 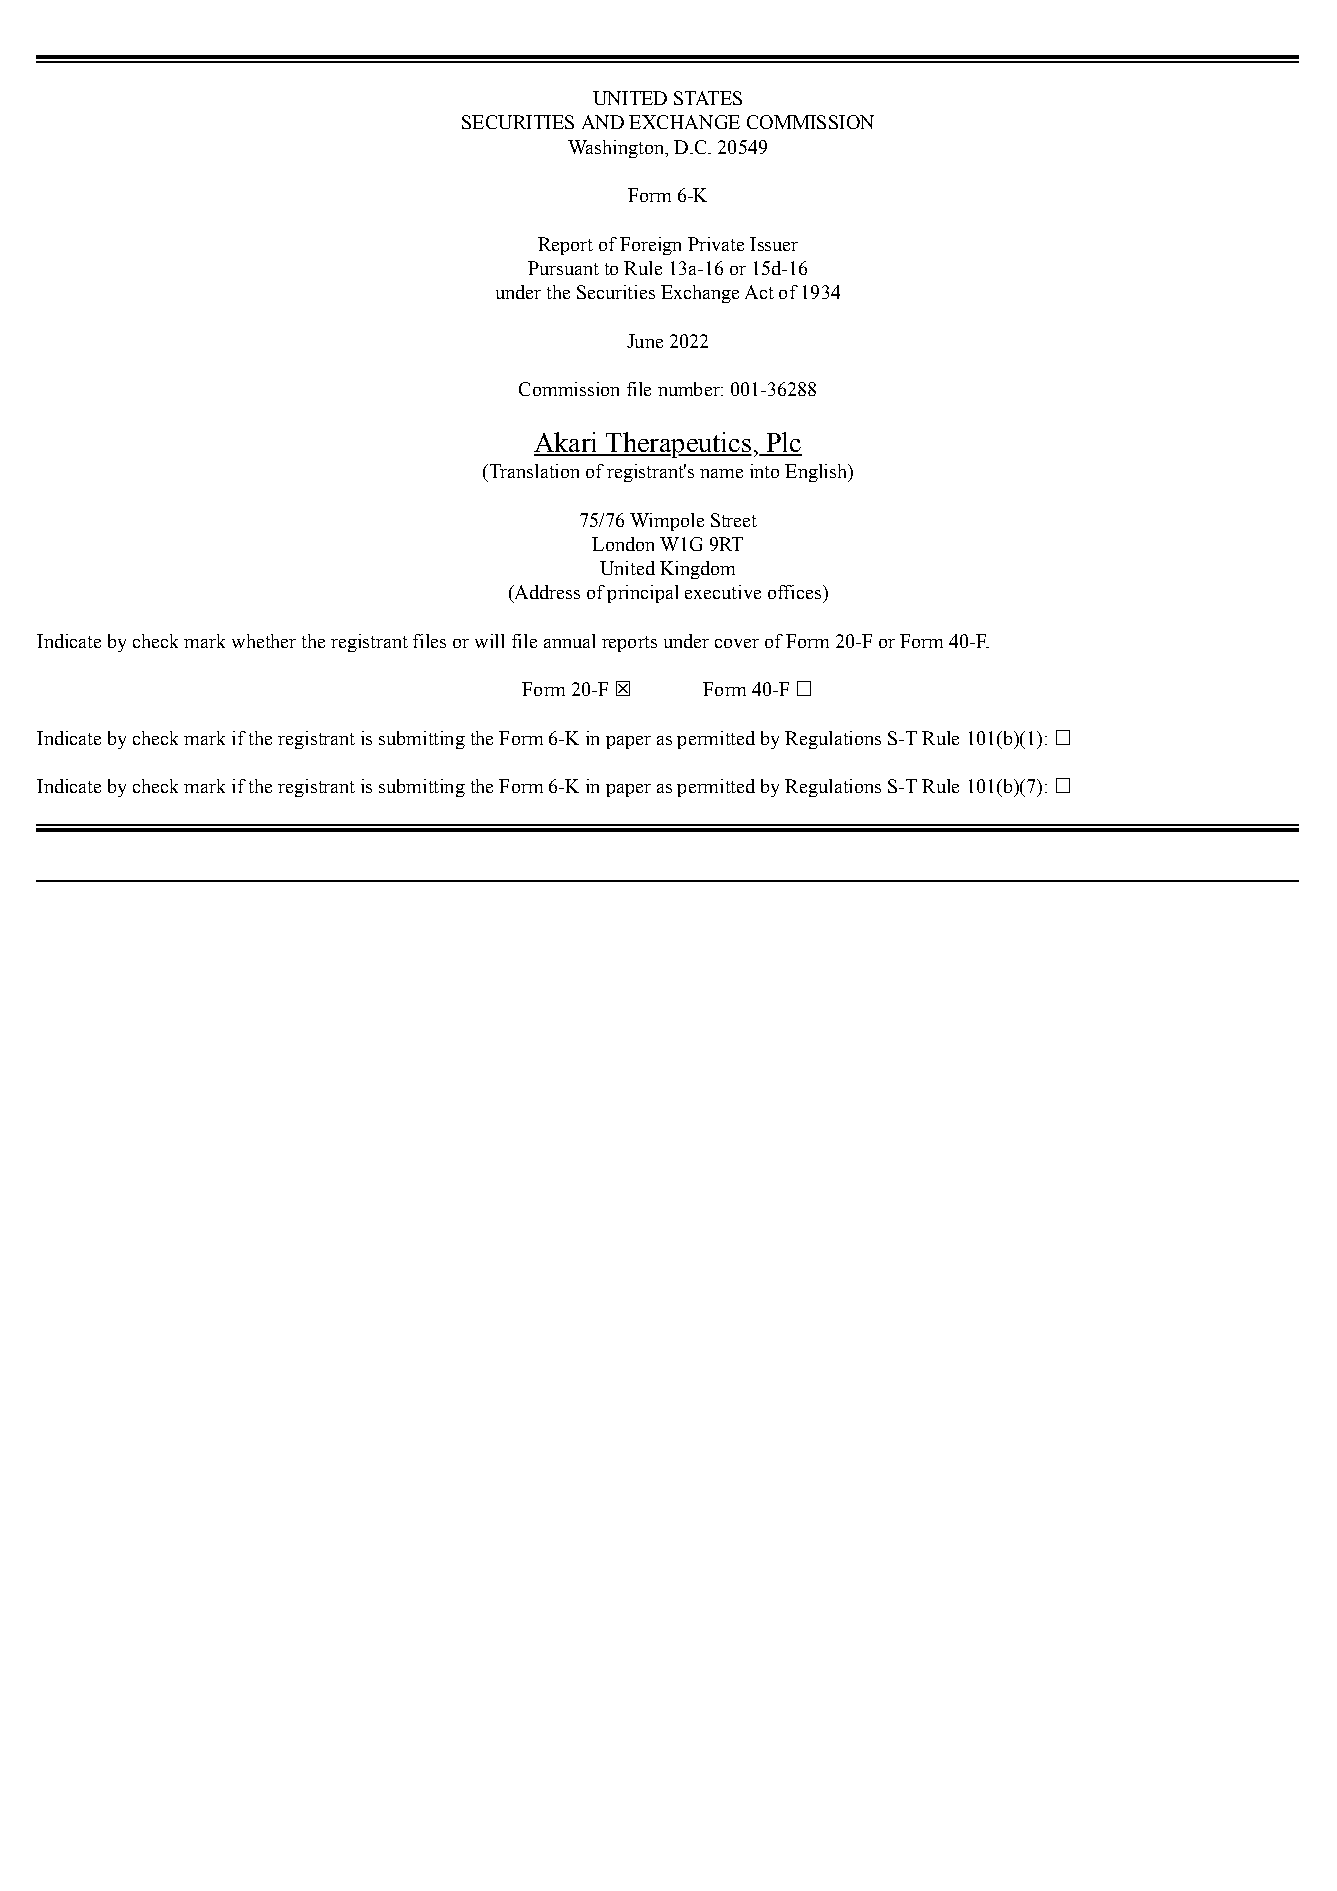 What do you see at coordinates (734, 520) in the page?
I see `Street` at bounding box center [734, 520].
